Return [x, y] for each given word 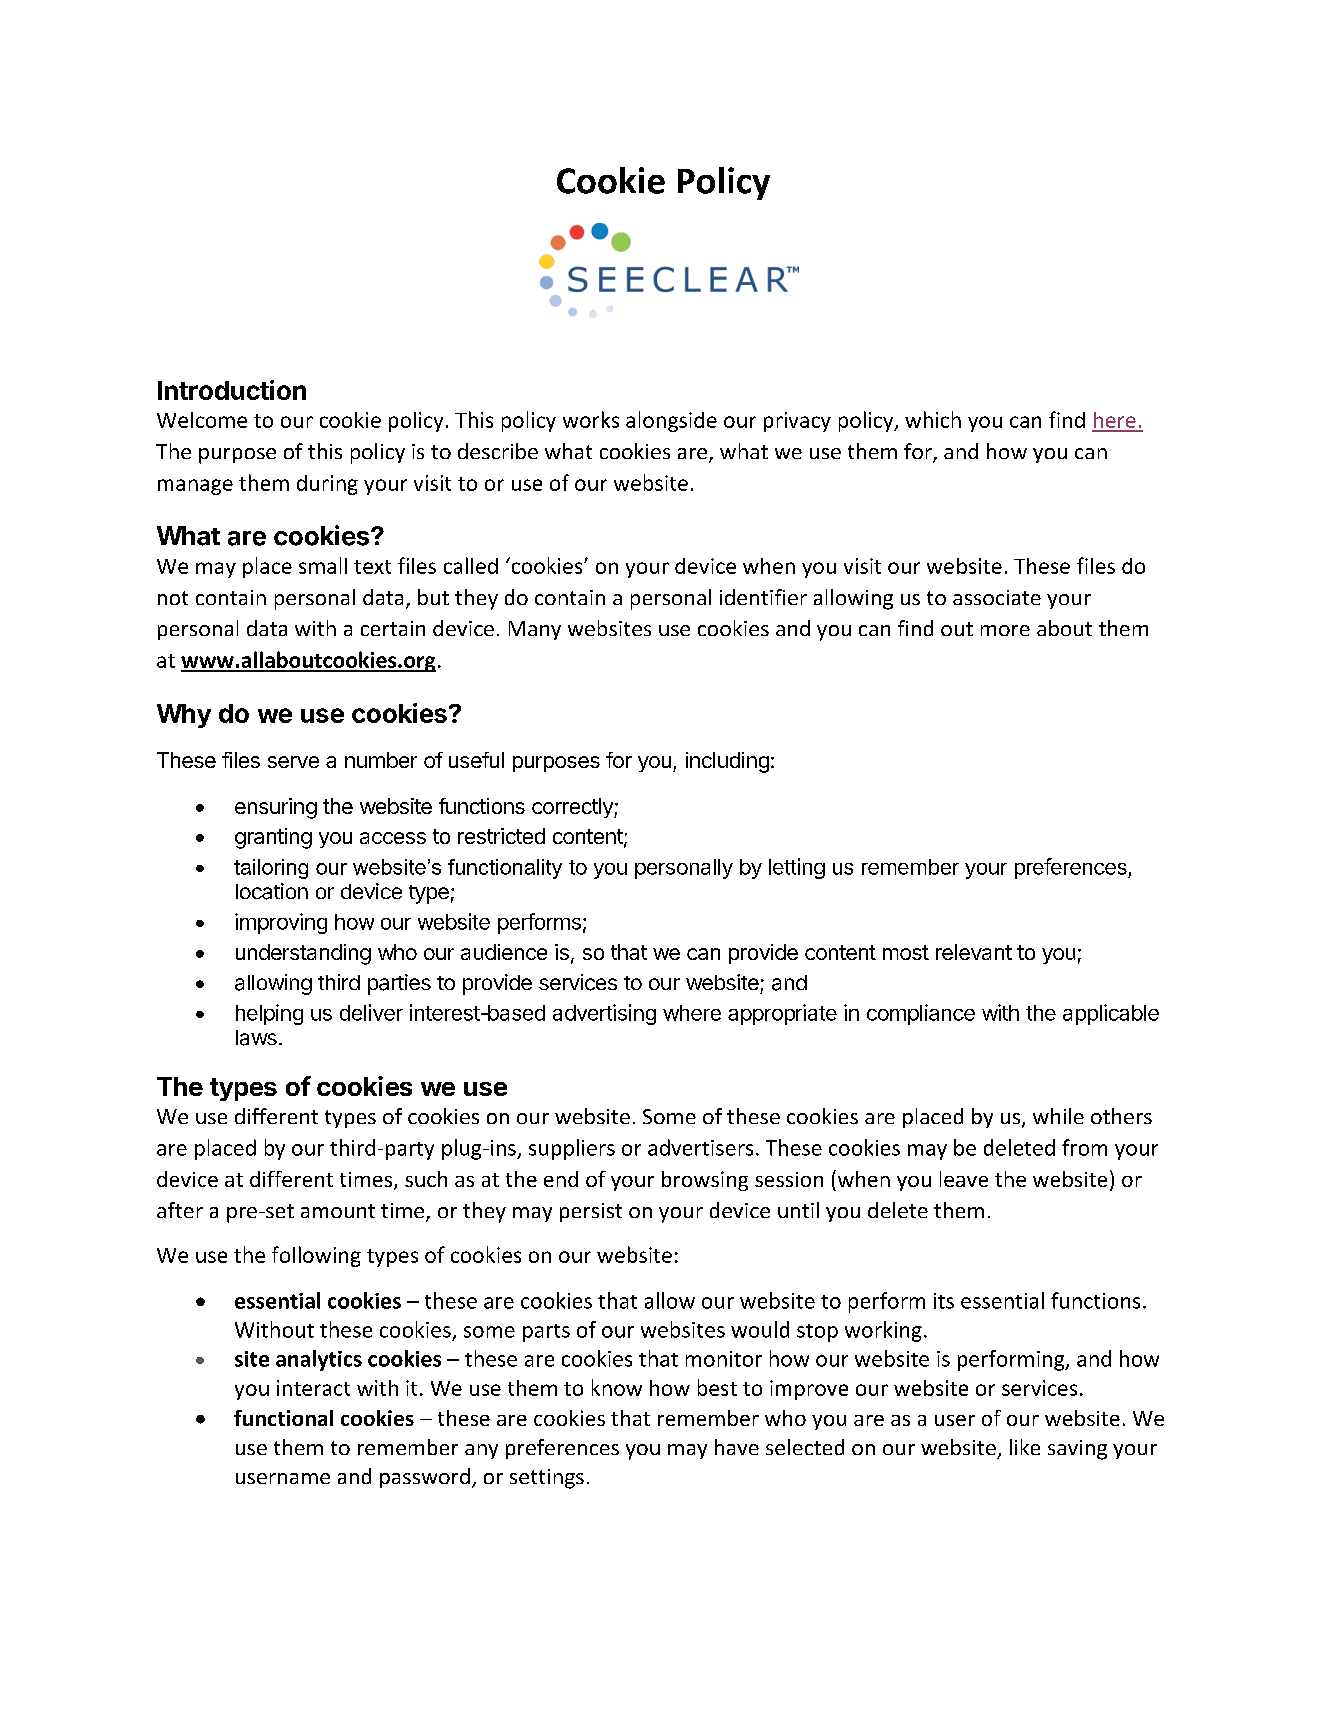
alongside [671, 421]
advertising [604, 1014]
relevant [974, 952]
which [933, 419]
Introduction [232, 390]
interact [313, 1388]
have [737, 1447]
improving [281, 923]
